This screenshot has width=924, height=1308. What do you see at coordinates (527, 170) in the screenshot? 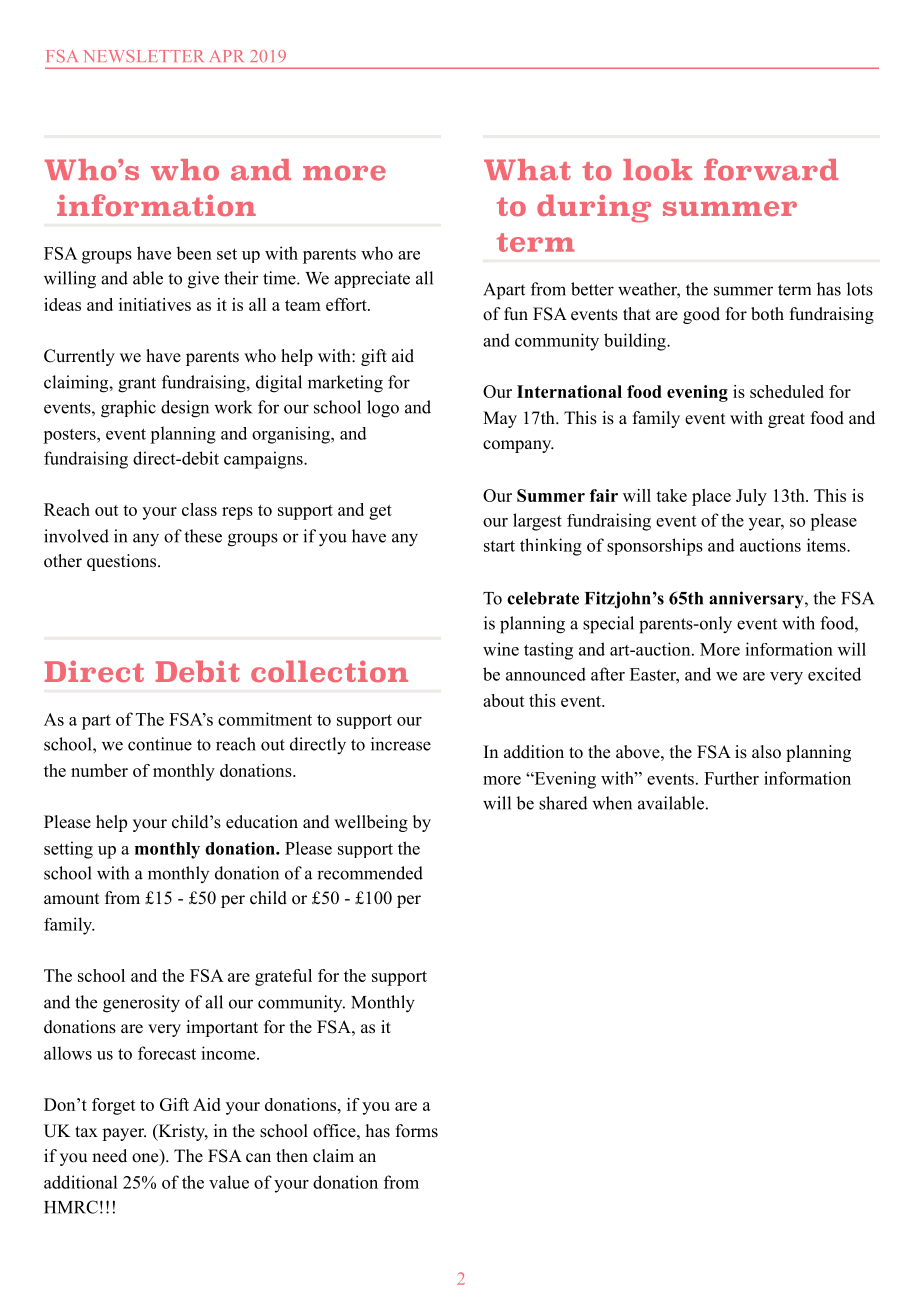
I see `What` at bounding box center [527, 170].
